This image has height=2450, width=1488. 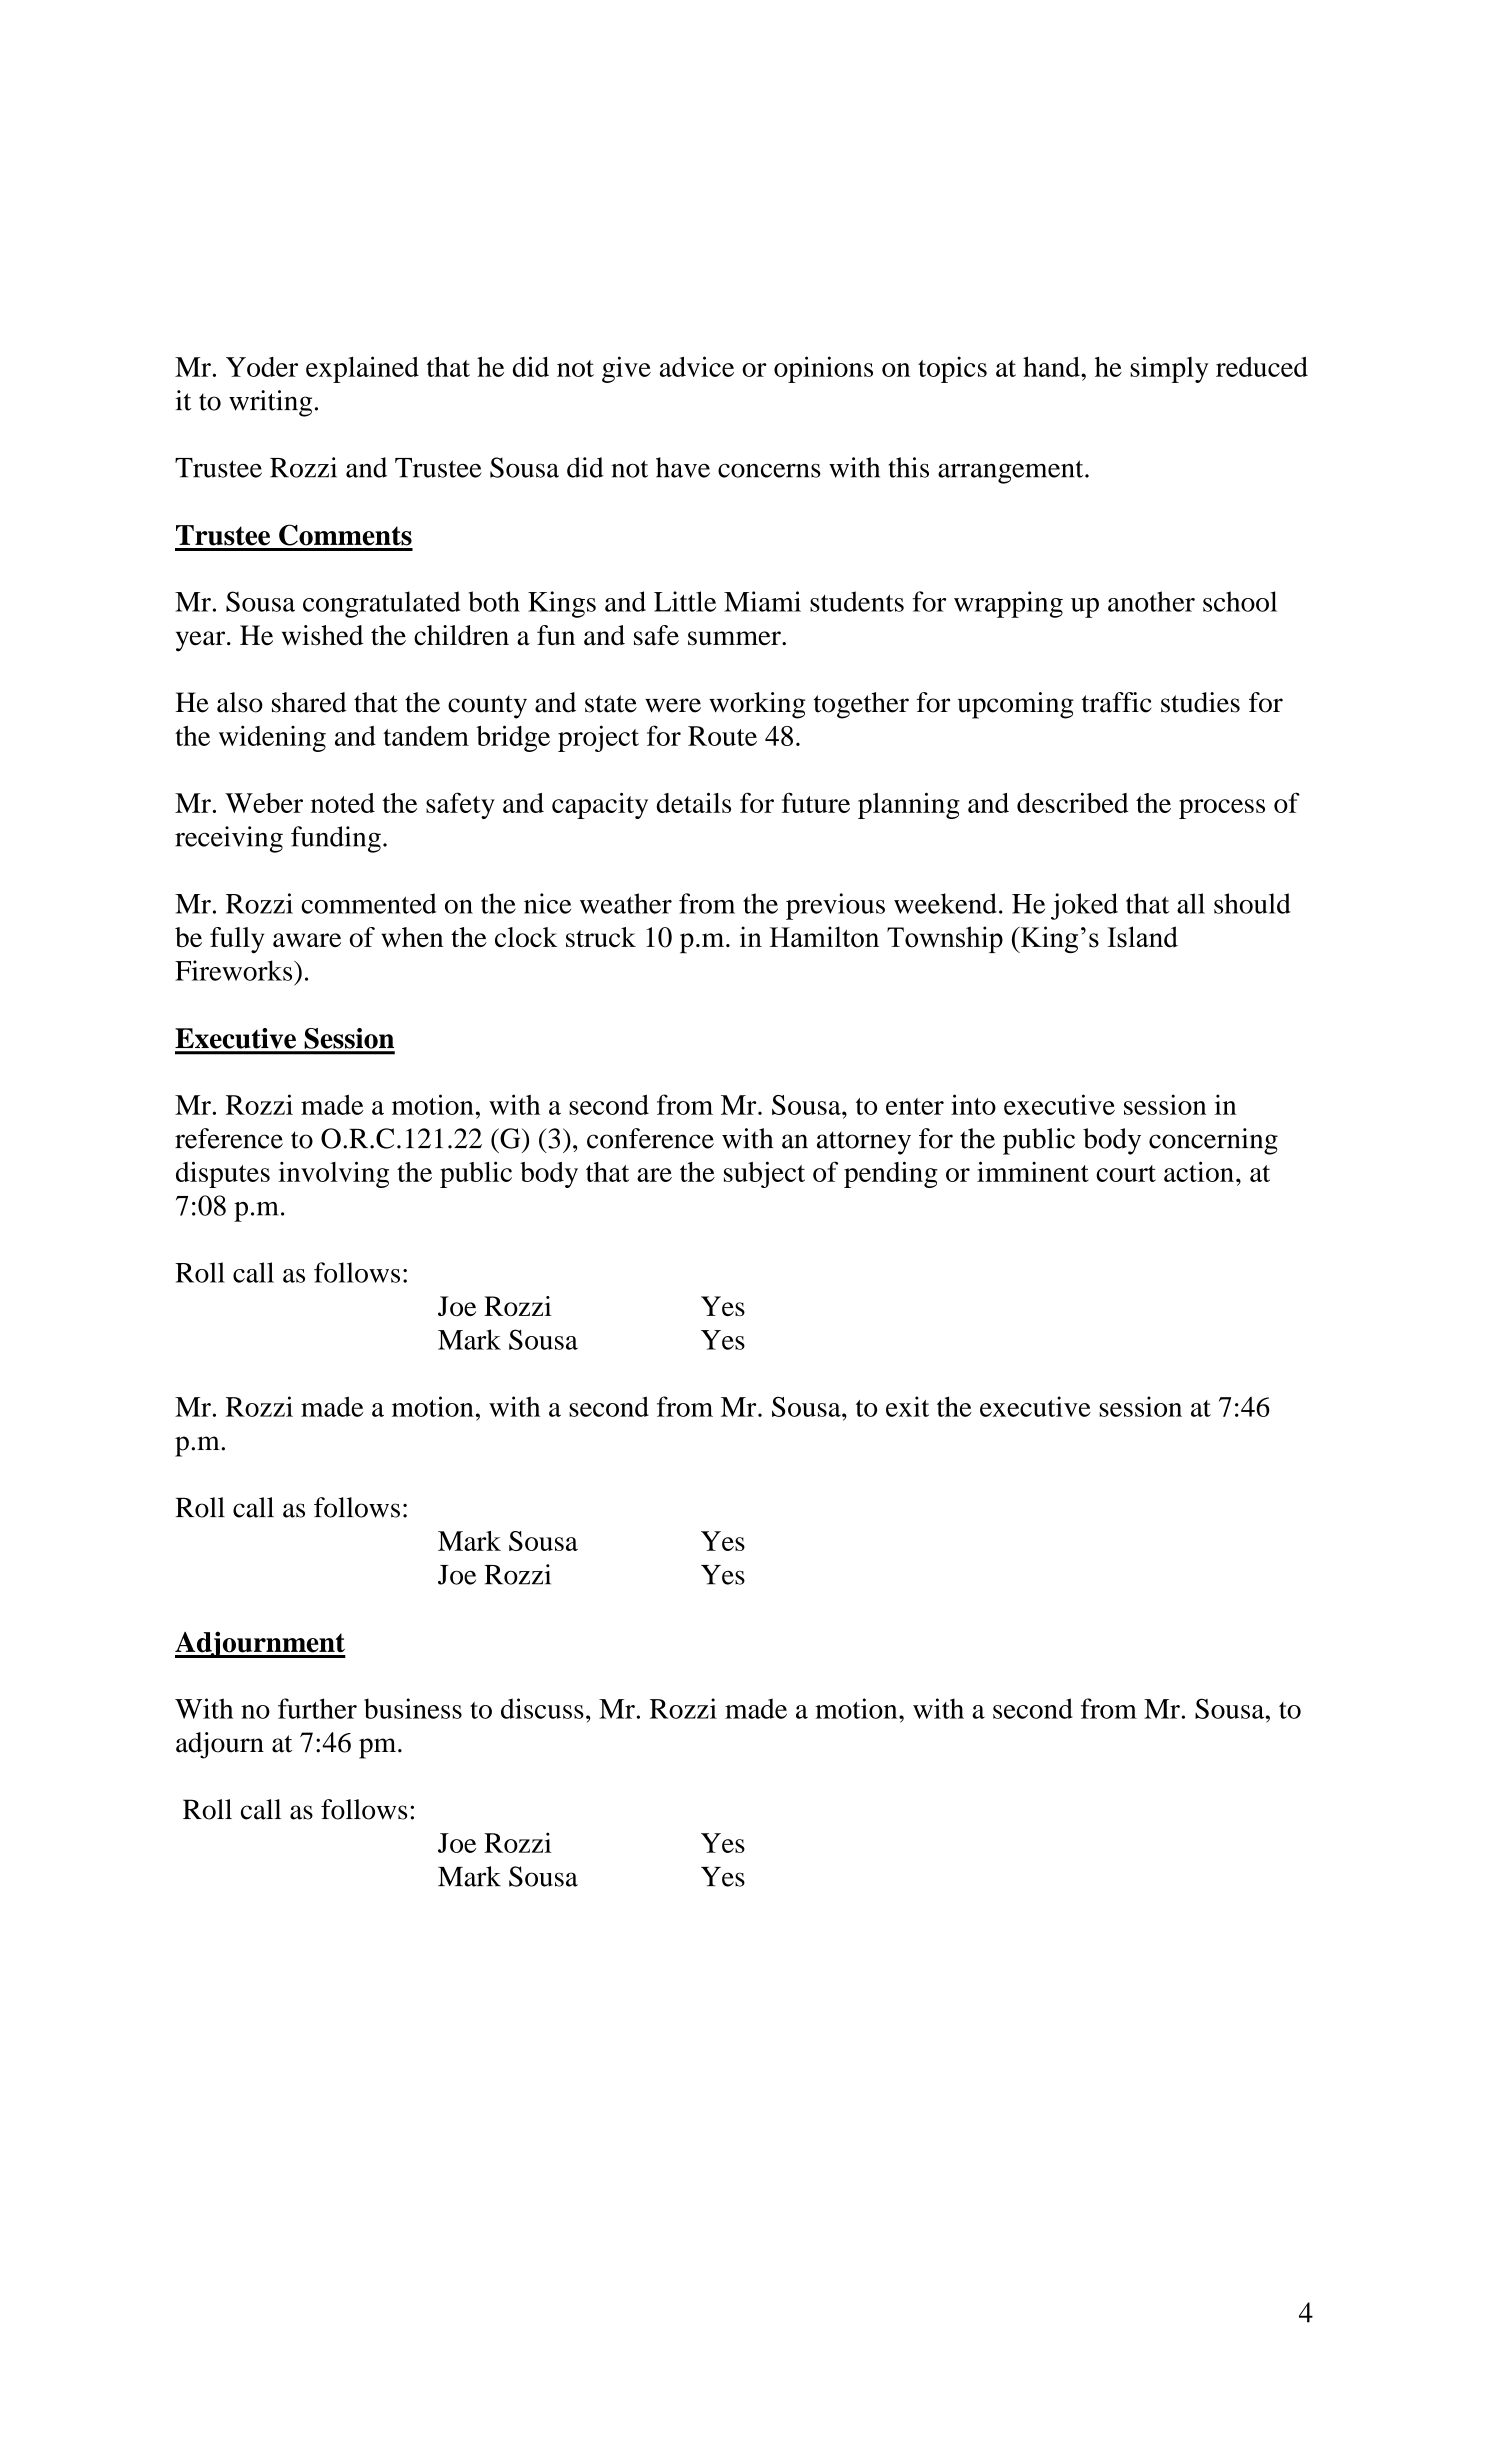 I want to click on details, so click(x=693, y=803).
